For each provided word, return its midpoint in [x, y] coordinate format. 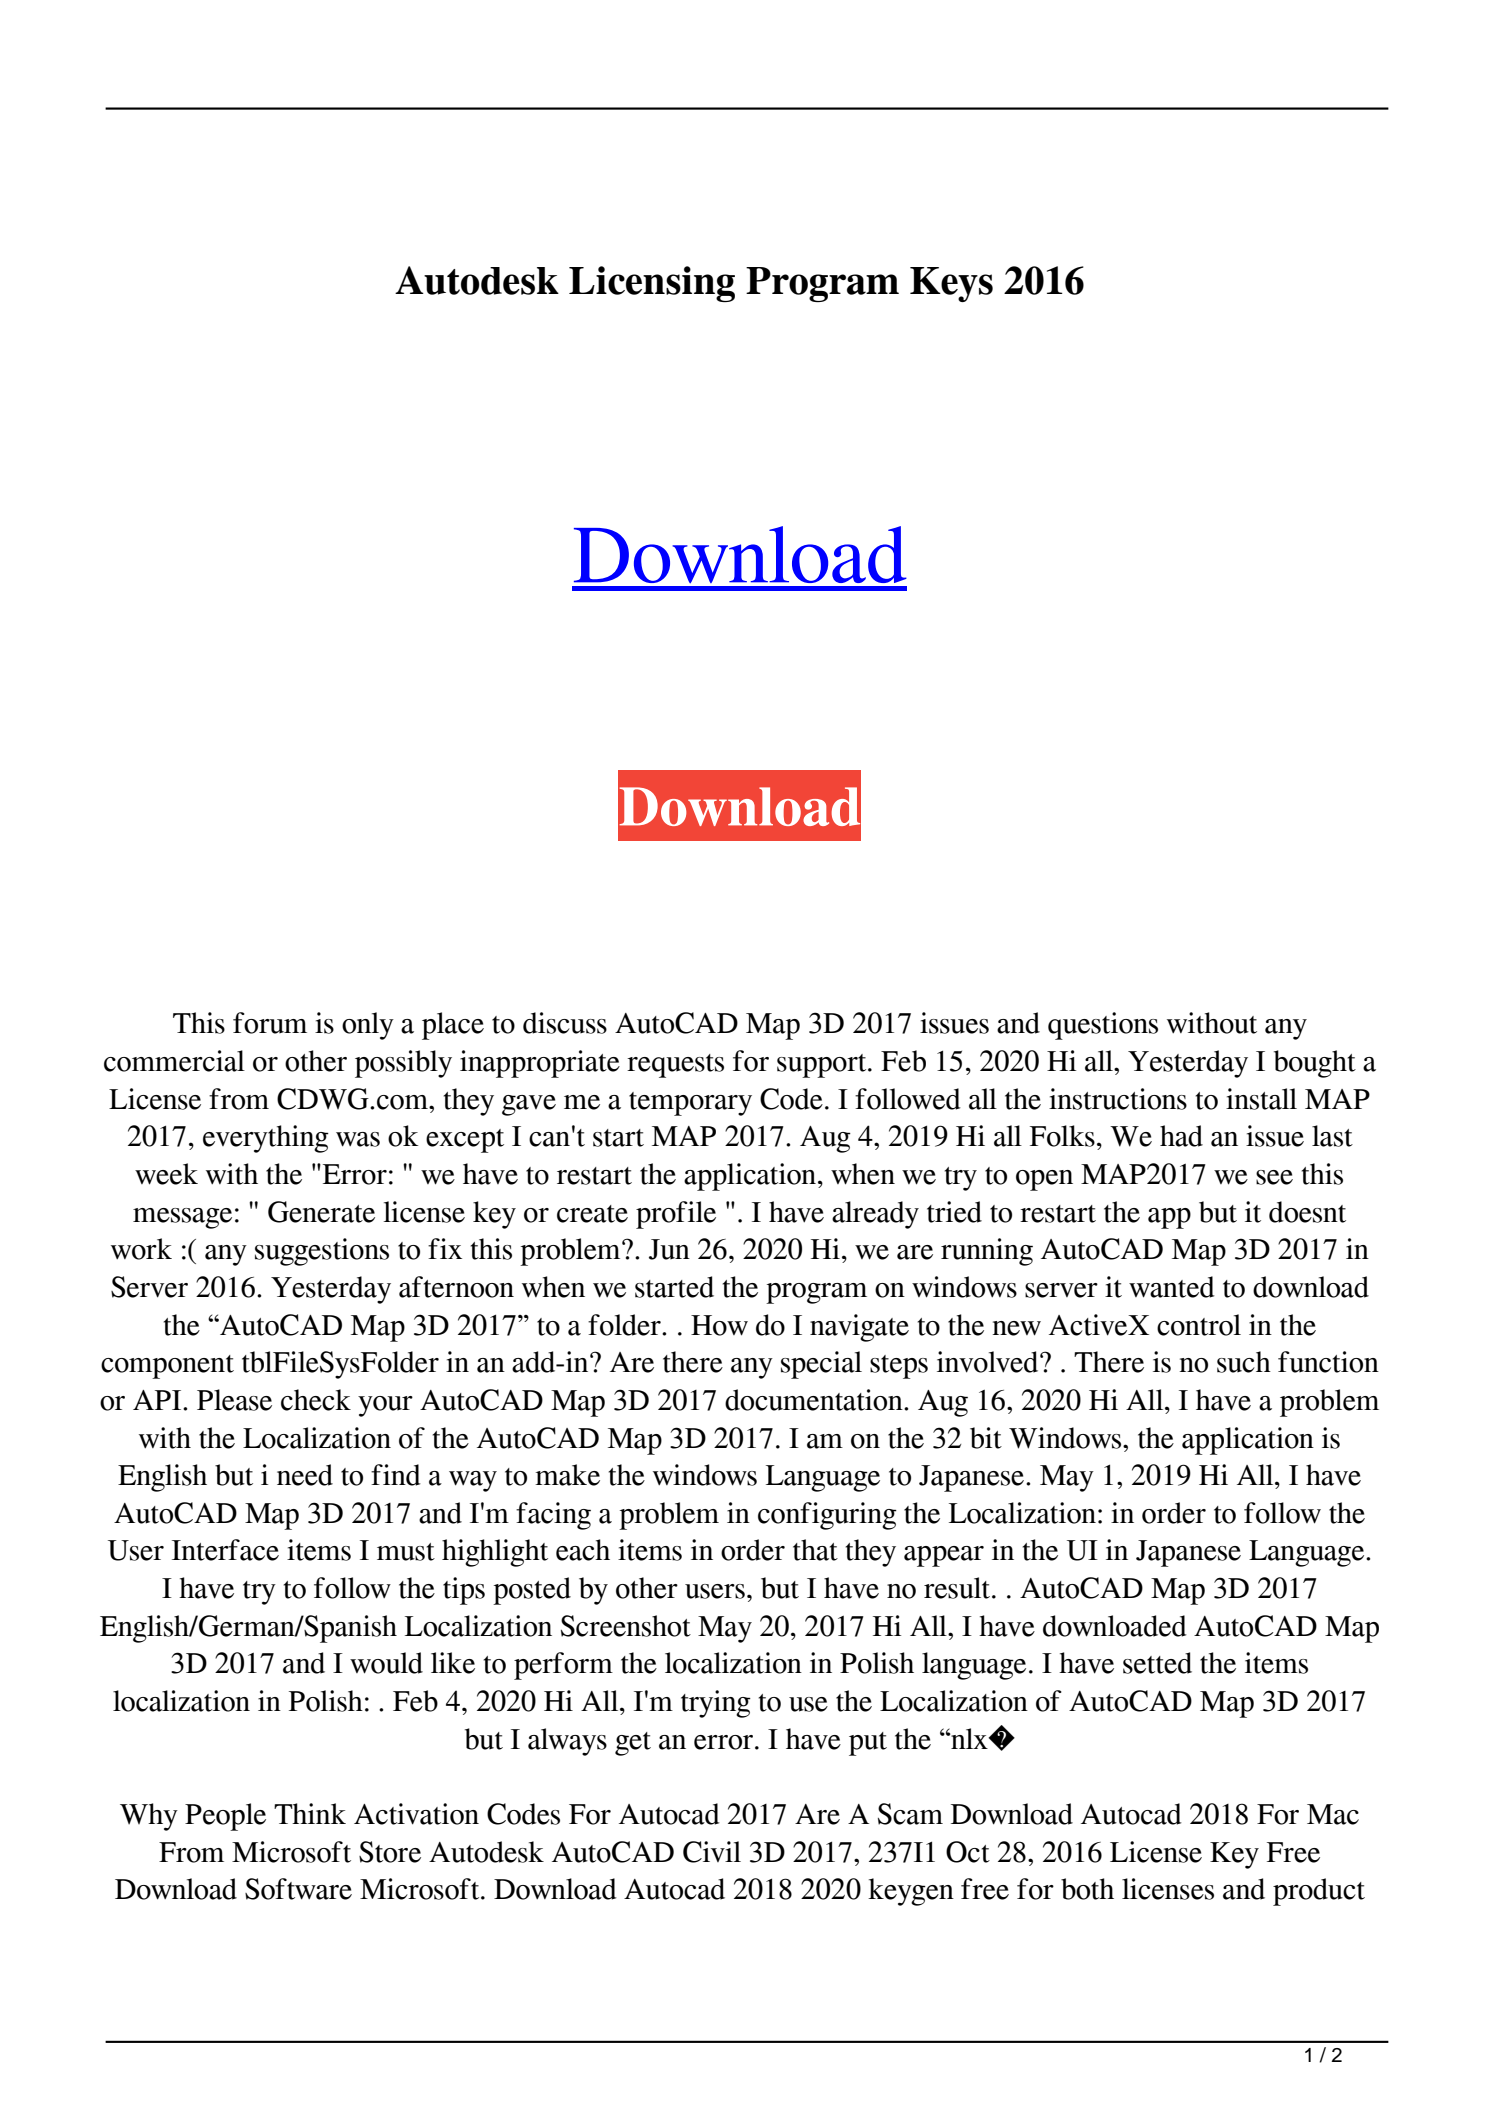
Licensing [652, 284]
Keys [951, 284]
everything [266, 1139]
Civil [712, 1852]
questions [1103, 1026]
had [1181, 1136]
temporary [690, 1104]
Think [310, 1813]
